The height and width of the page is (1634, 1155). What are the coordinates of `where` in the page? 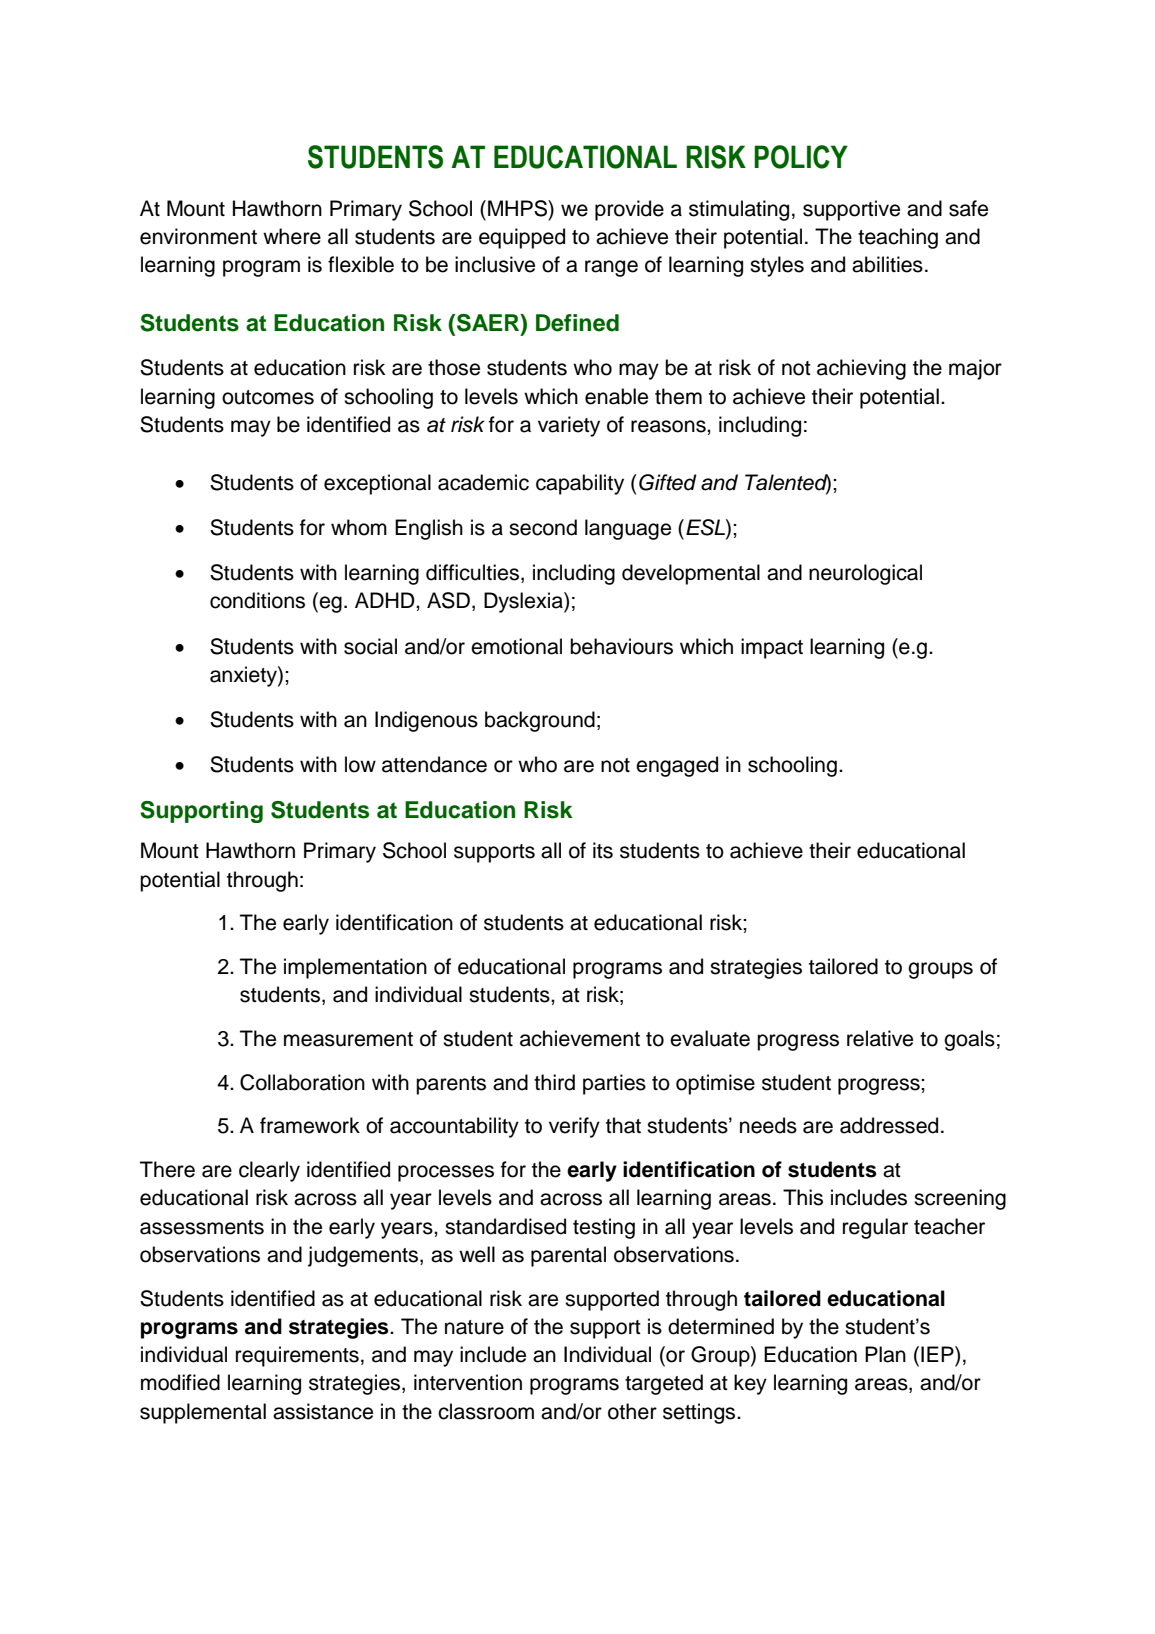 It's located at (292, 236).
